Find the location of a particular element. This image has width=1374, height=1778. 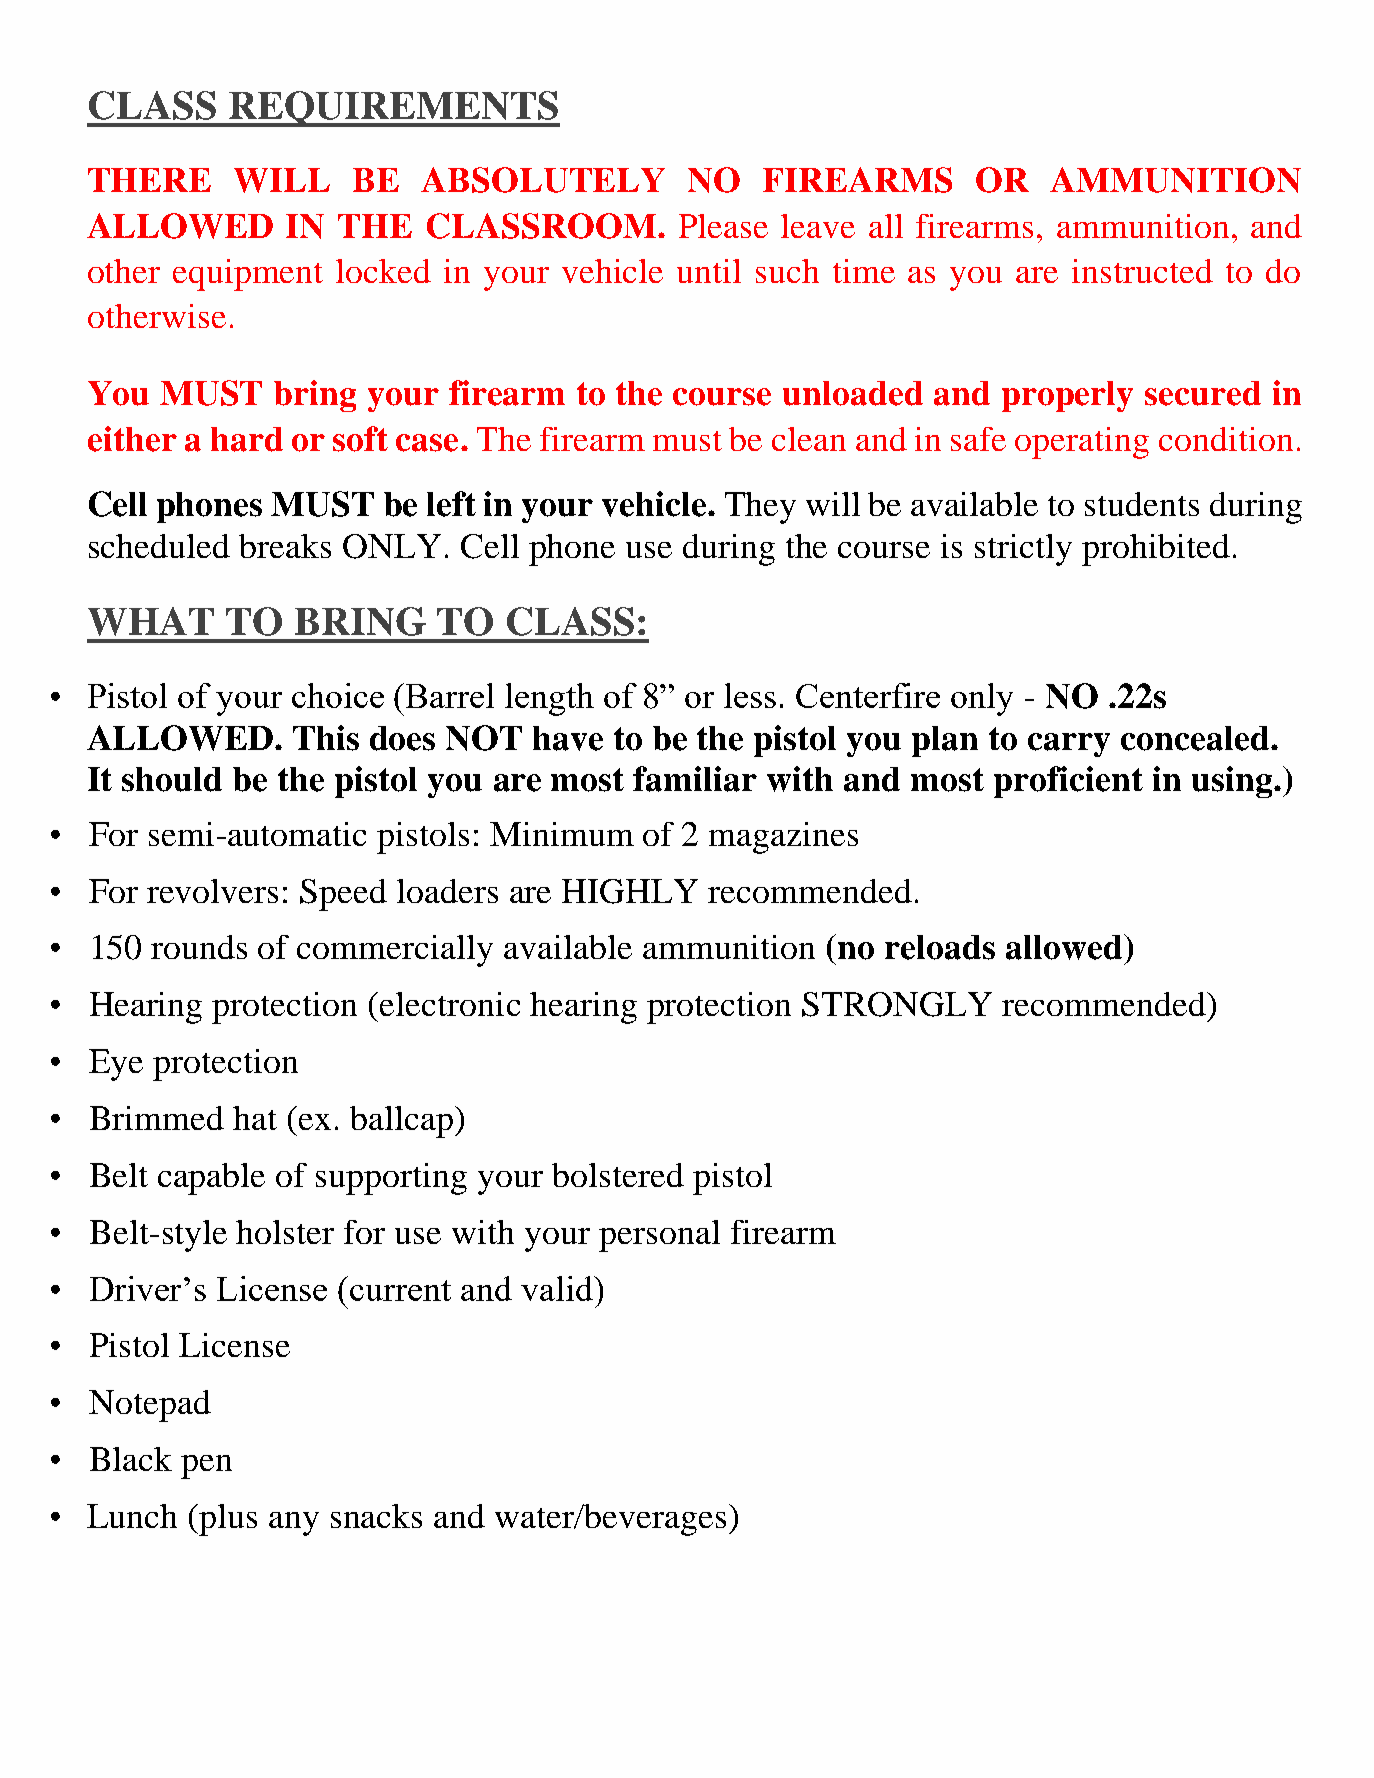

THERE is located at coordinates (149, 180).
